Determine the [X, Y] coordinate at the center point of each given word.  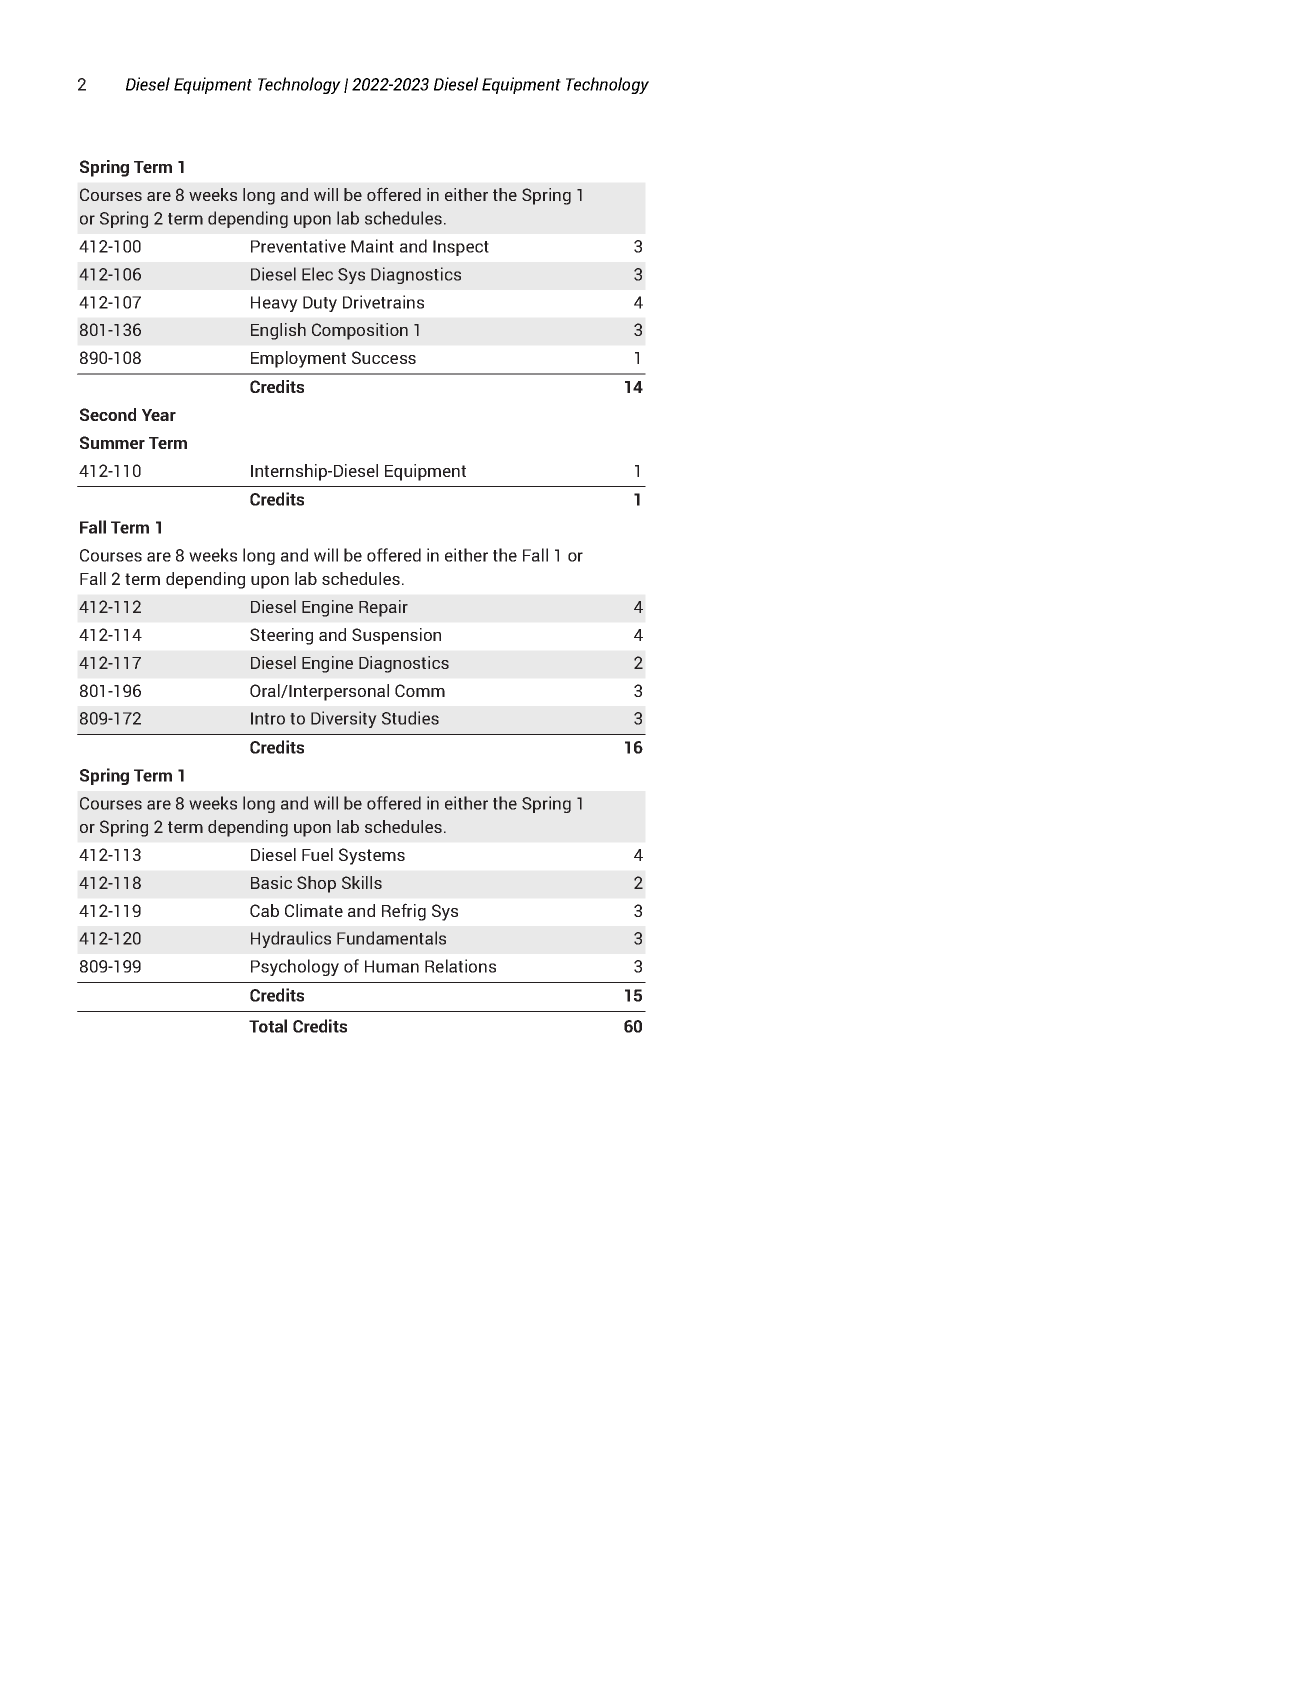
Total [268, 1026]
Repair [383, 608]
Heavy [274, 304]
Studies [410, 718]
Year [159, 415]
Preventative [298, 246]
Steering [281, 636]
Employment [298, 359]
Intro [268, 718]
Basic [271, 882]
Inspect [461, 248]
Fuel [317, 854]
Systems [372, 856]
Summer [112, 442]
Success [384, 357]
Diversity [344, 719]
